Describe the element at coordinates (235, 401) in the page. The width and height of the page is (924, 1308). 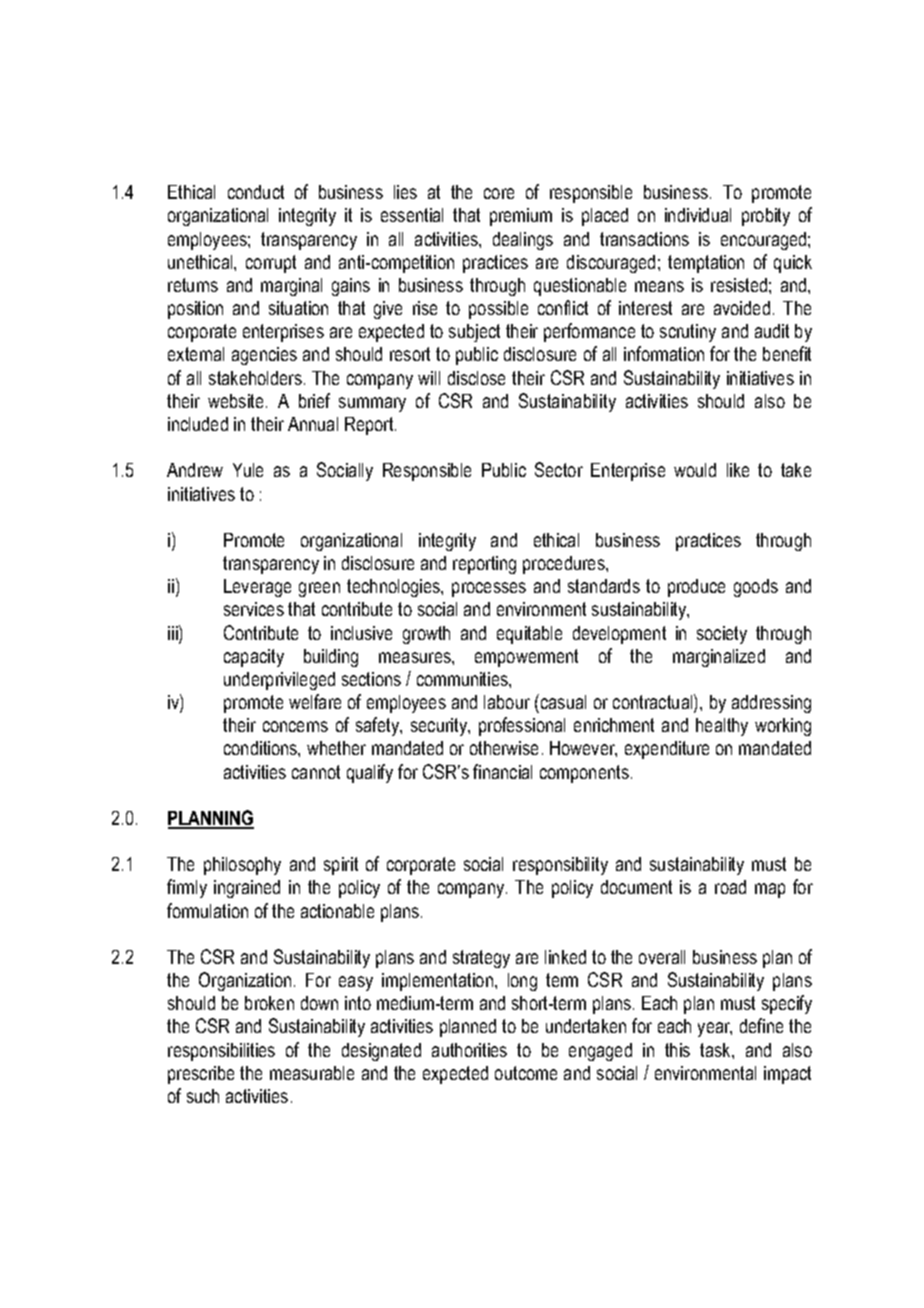
I see `website` at that location.
